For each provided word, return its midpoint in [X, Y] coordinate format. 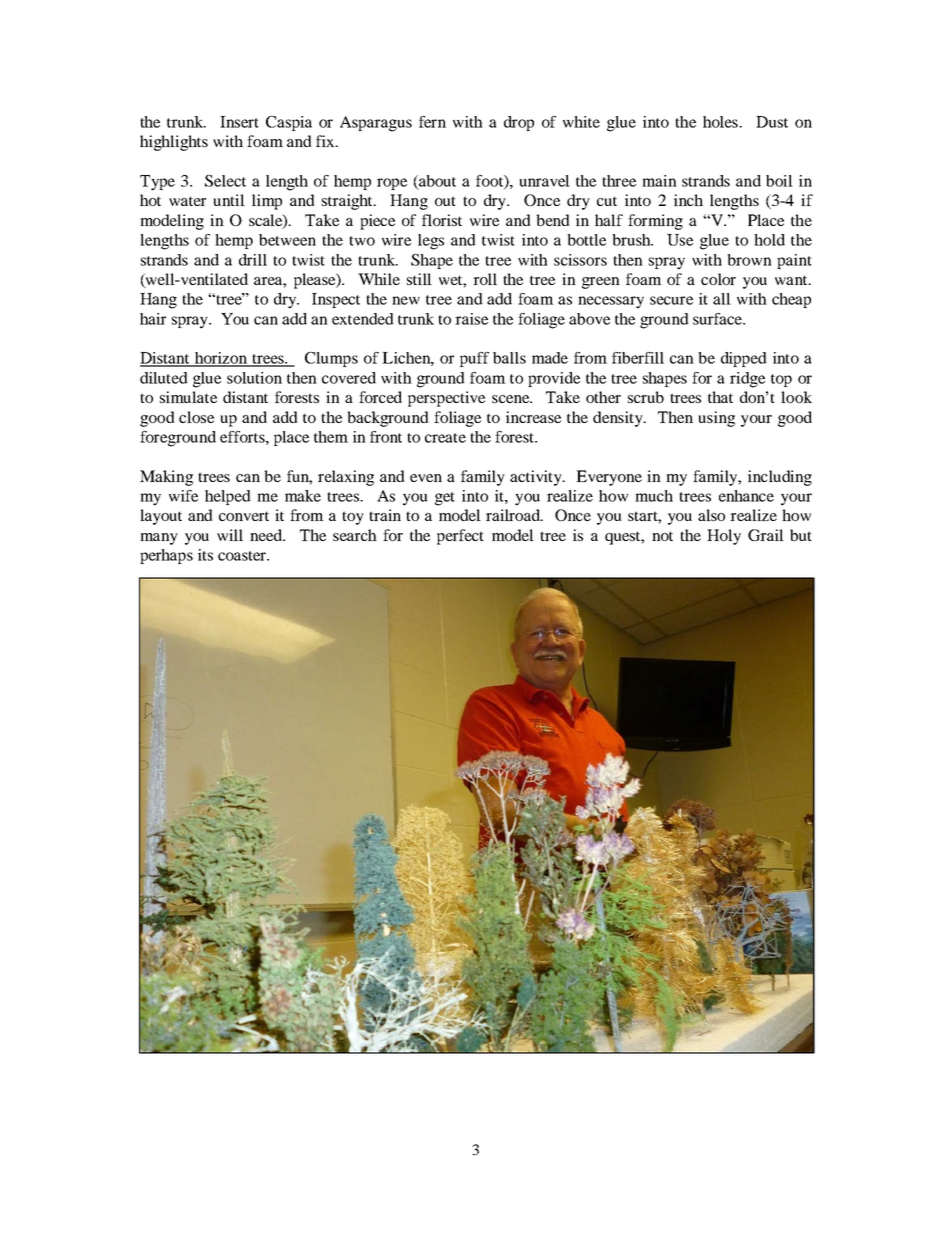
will [230, 535]
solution [254, 378]
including [780, 478]
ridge [747, 380]
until [229, 200]
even [426, 478]
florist [442, 220]
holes [721, 122]
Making [166, 478]
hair [153, 319]
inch [688, 200]
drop [519, 123]
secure [671, 300]
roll [485, 279]
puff [474, 359]
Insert [239, 122]
